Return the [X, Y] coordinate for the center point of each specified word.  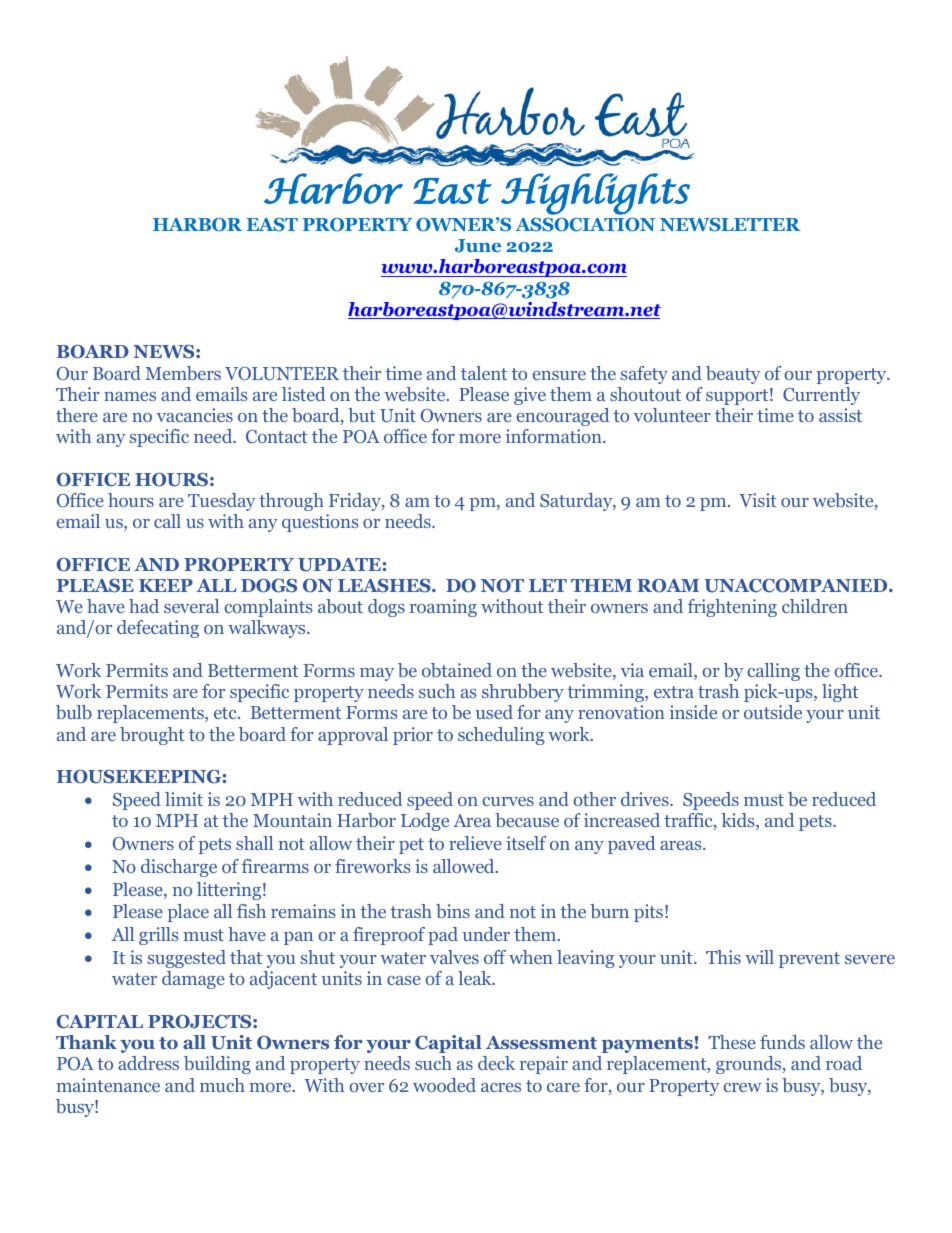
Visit [758, 500]
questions [320, 523]
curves [508, 801]
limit [184, 799]
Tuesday [221, 502]
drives [646, 799]
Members [183, 373]
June [478, 246]
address [148, 1063]
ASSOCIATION [585, 225]
